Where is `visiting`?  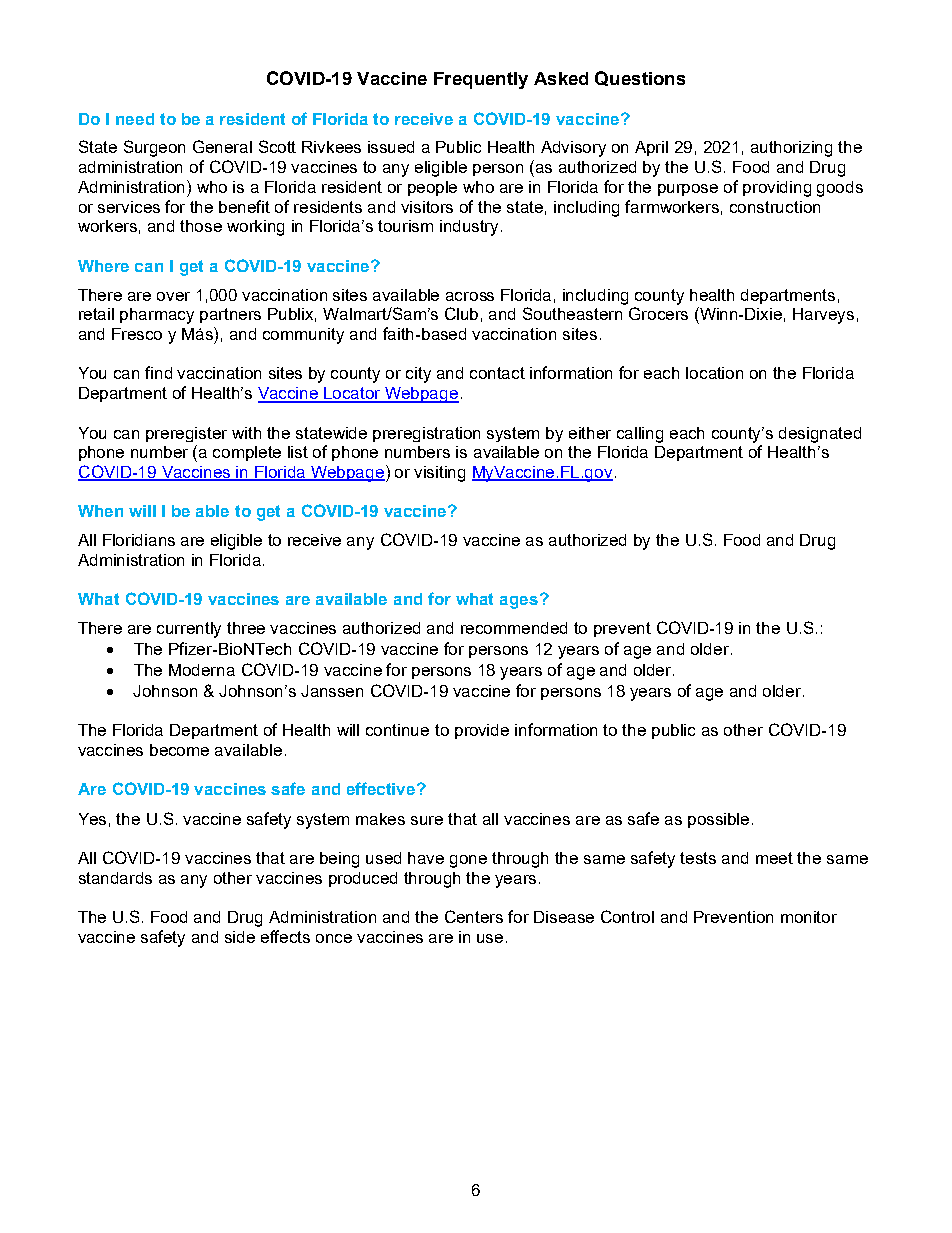 visiting is located at coordinates (439, 474).
